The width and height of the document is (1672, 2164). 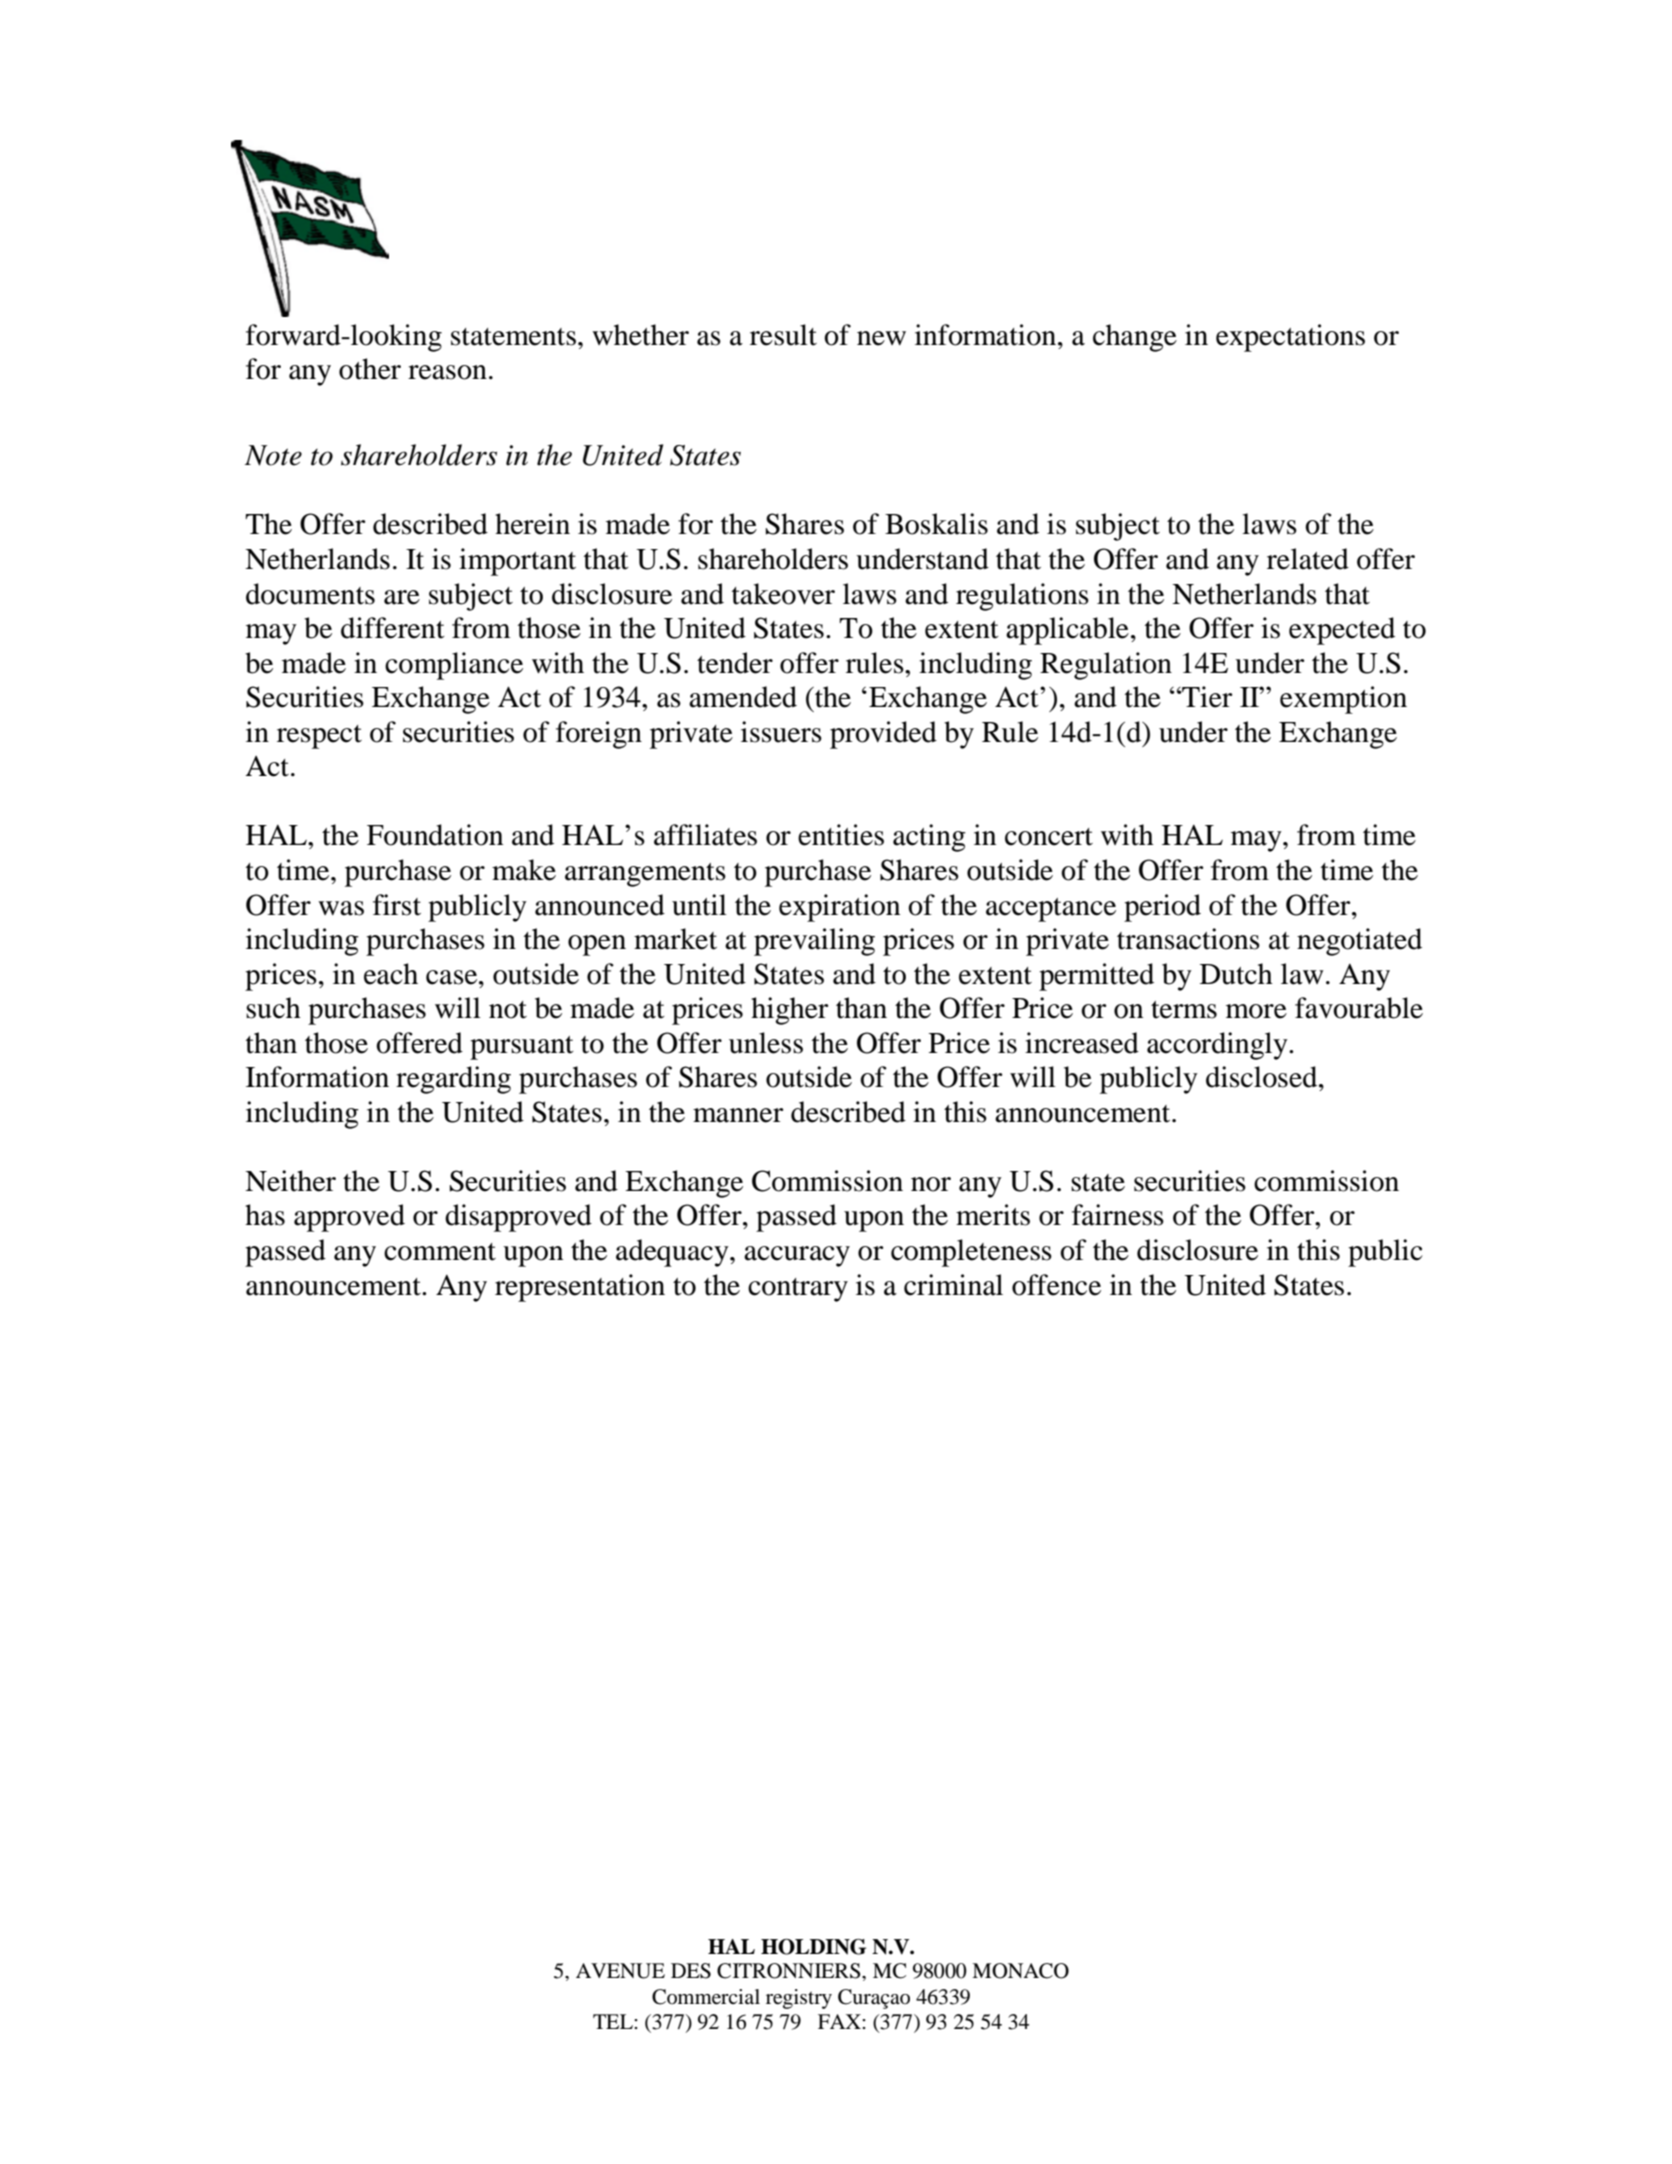 I want to click on other, so click(x=370, y=369).
